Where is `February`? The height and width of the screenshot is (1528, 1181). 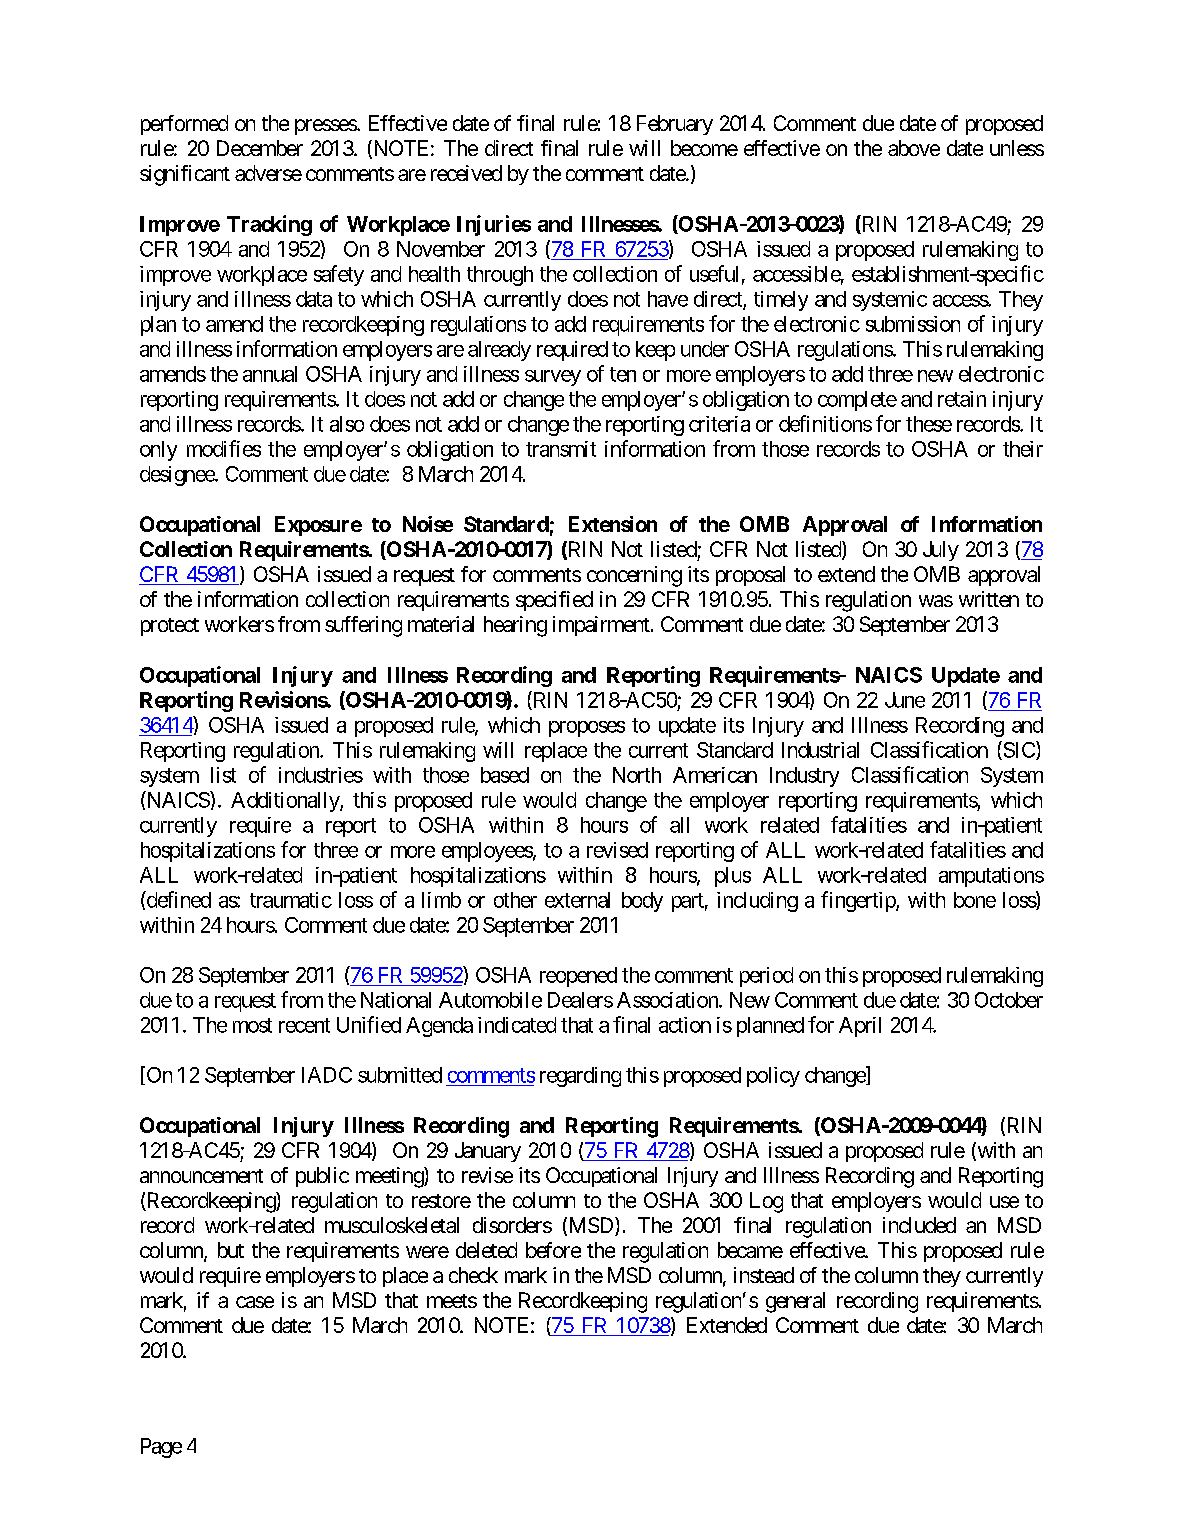
February is located at coordinates (675, 125).
